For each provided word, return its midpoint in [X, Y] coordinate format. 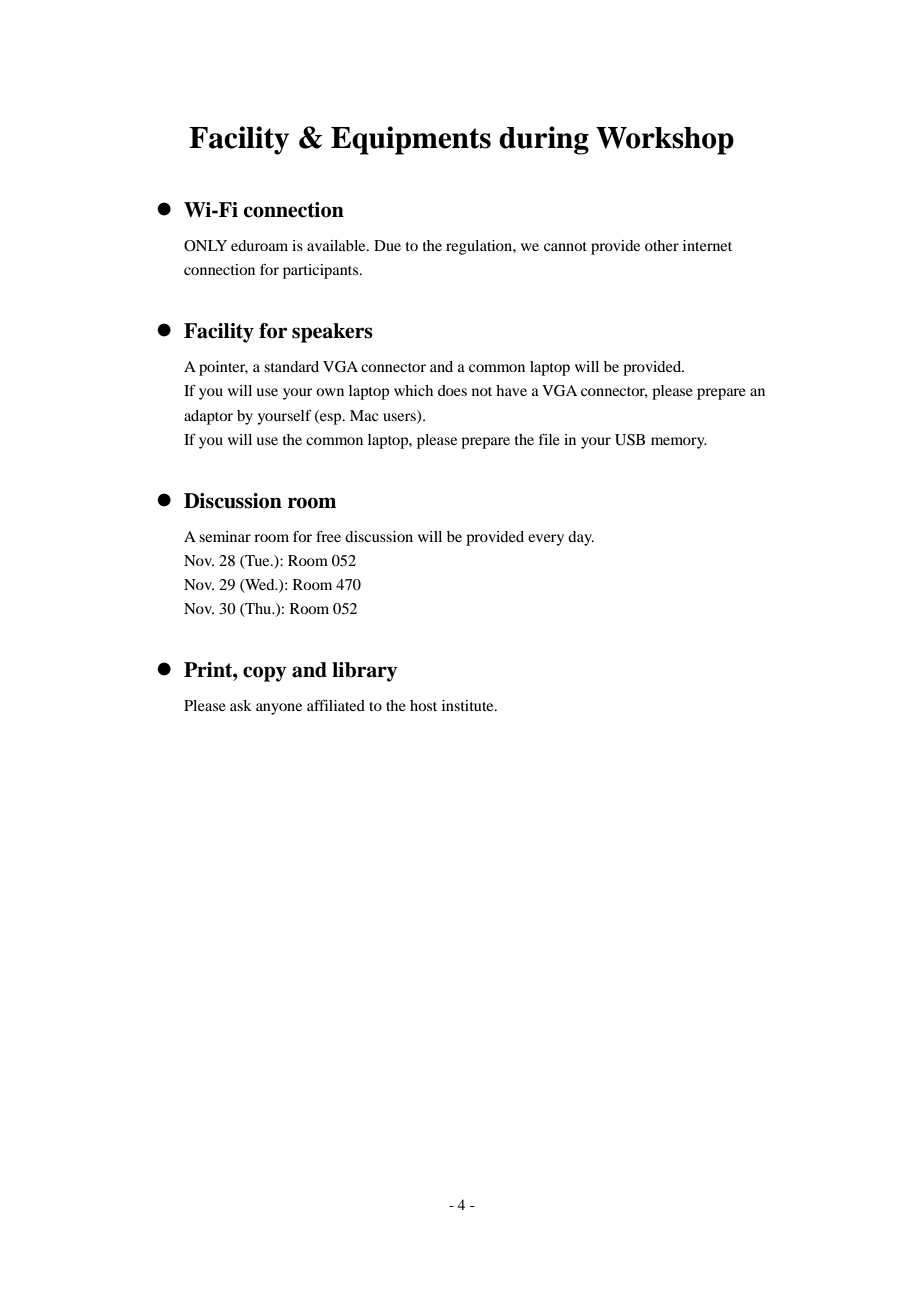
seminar [225, 536]
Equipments [411, 140]
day [581, 538]
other [662, 245]
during [544, 140]
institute [469, 705]
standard [291, 366]
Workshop [665, 141]
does [452, 390]
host [423, 705]
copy [264, 674]
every [546, 540]
